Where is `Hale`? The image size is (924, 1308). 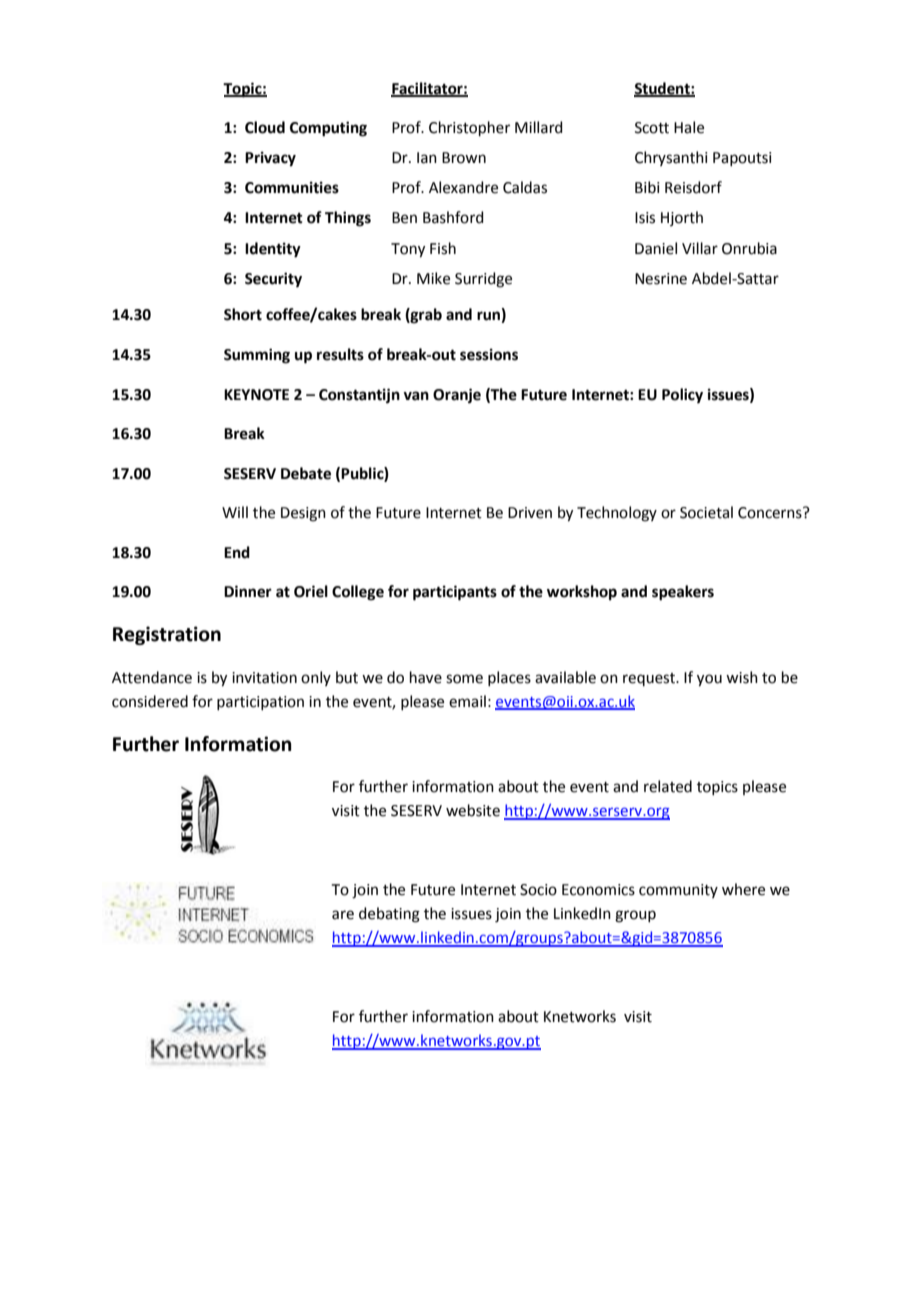 Hale is located at coordinates (689, 127).
